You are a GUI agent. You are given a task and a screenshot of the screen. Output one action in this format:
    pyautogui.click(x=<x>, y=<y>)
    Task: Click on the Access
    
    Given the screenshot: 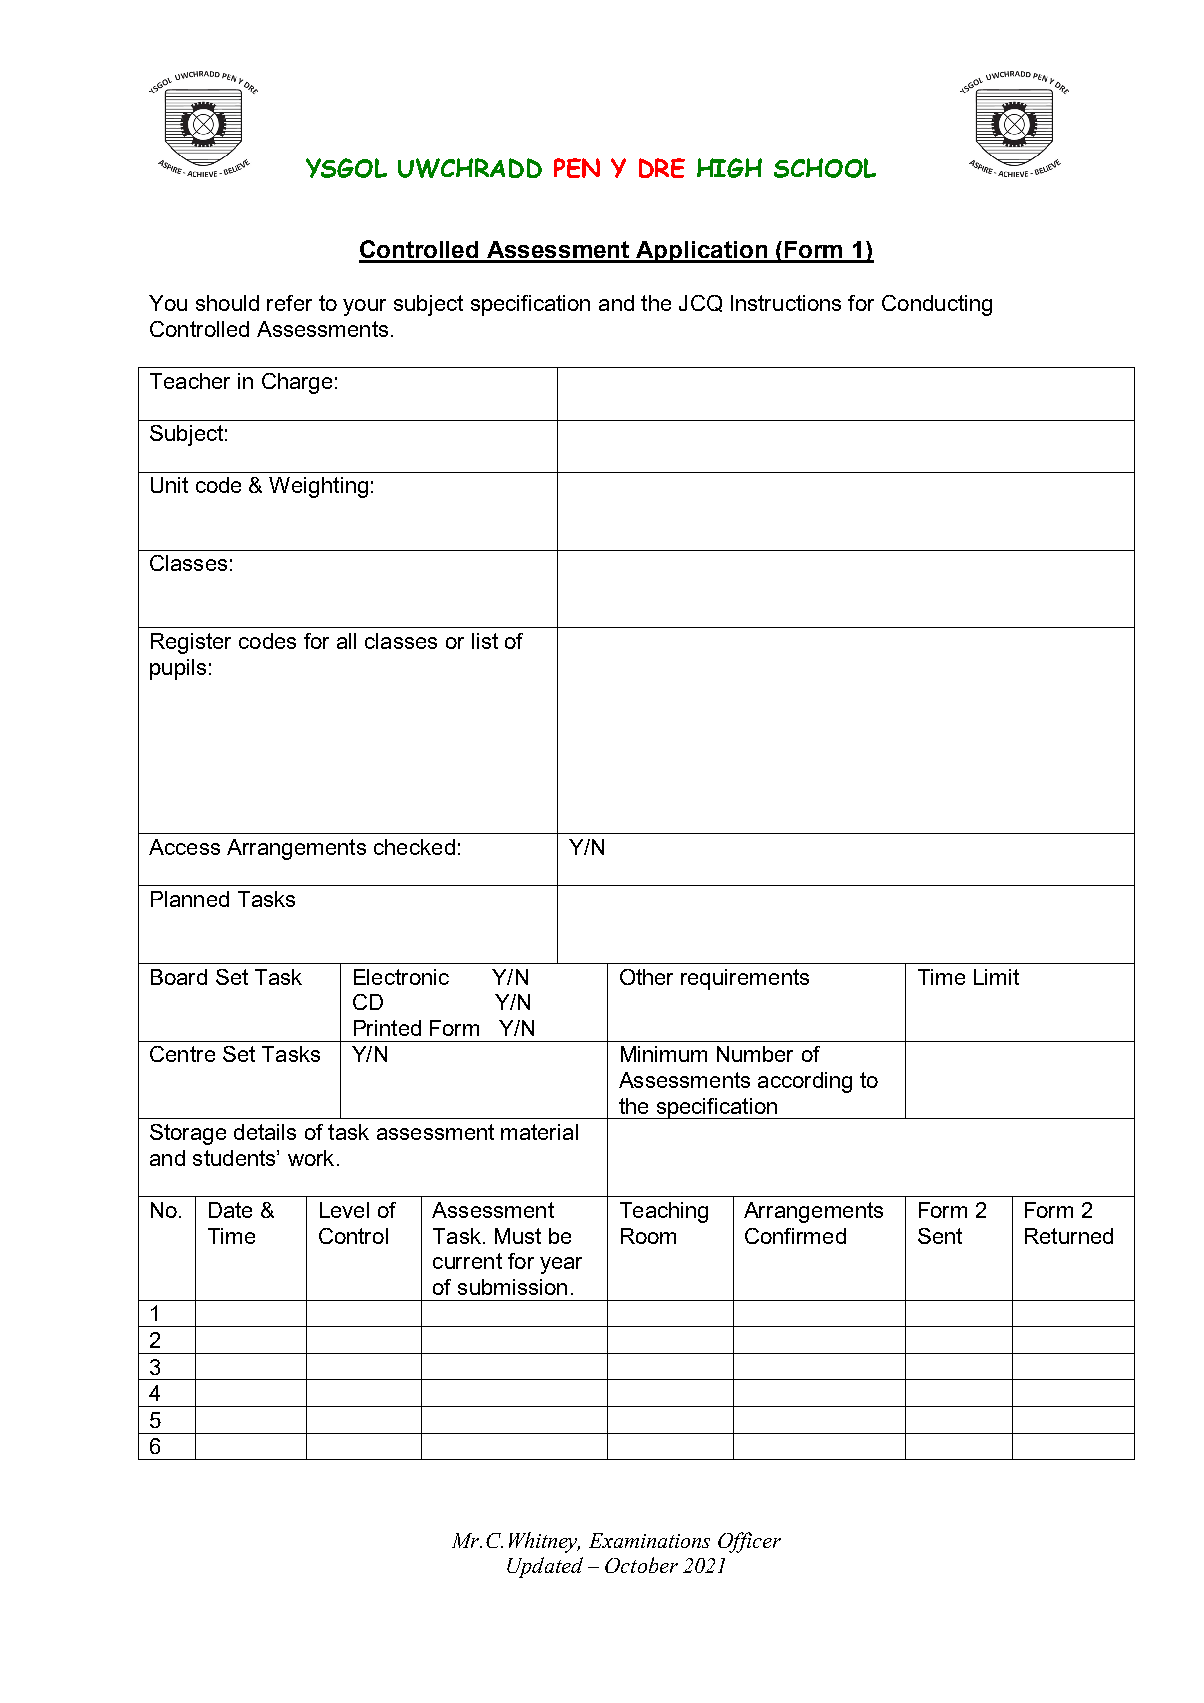 What is the action you would take?
    pyautogui.click(x=184, y=847)
